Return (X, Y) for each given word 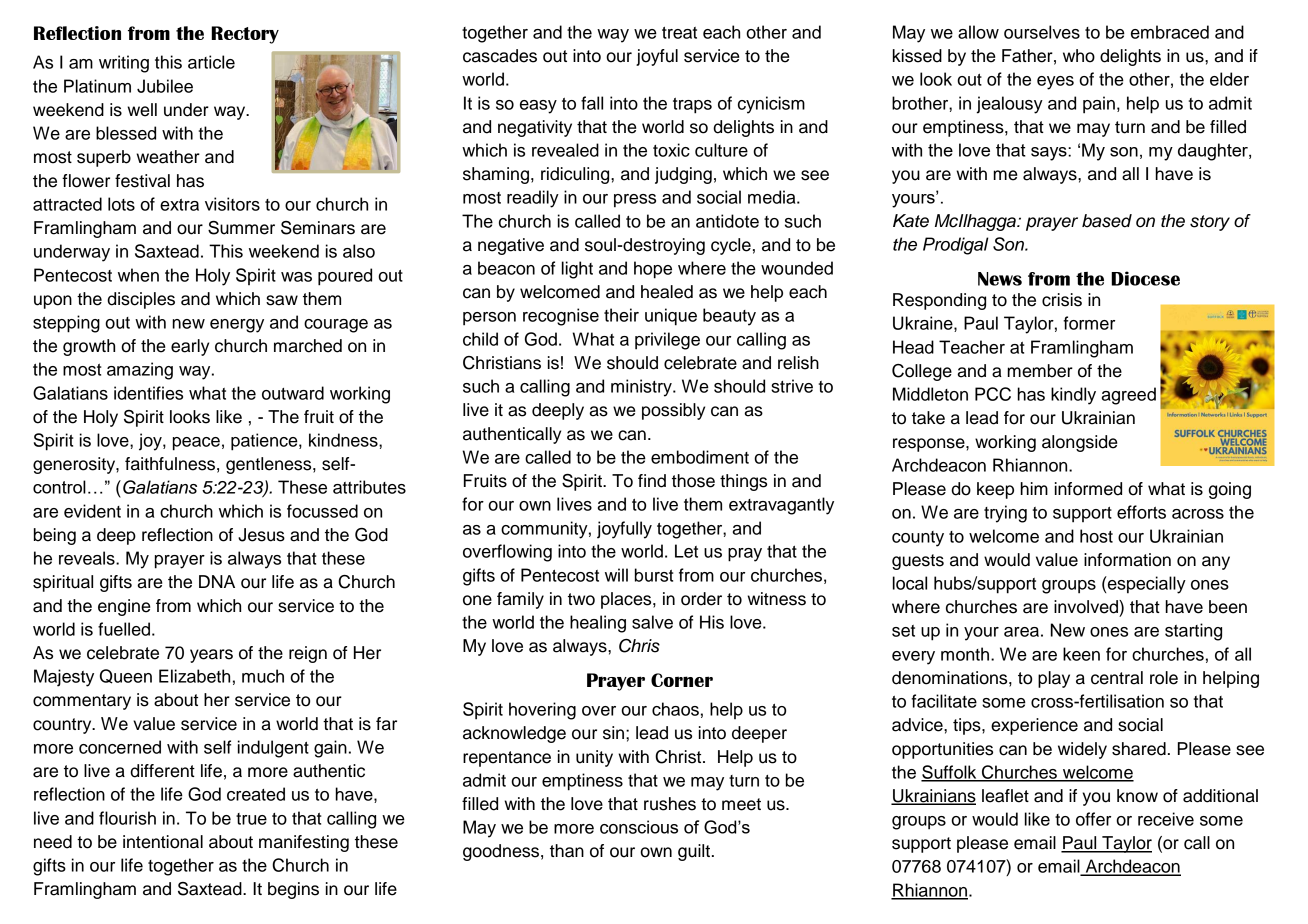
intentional (163, 842)
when (138, 275)
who (1079, 56)
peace (196, 444)
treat (679, 33)
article (211, 62)
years (211, 656)
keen (1081, 654)
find (652, 481)
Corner (682, 680)
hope (653, 270)
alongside (1079, 443)
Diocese (1145, 278)
